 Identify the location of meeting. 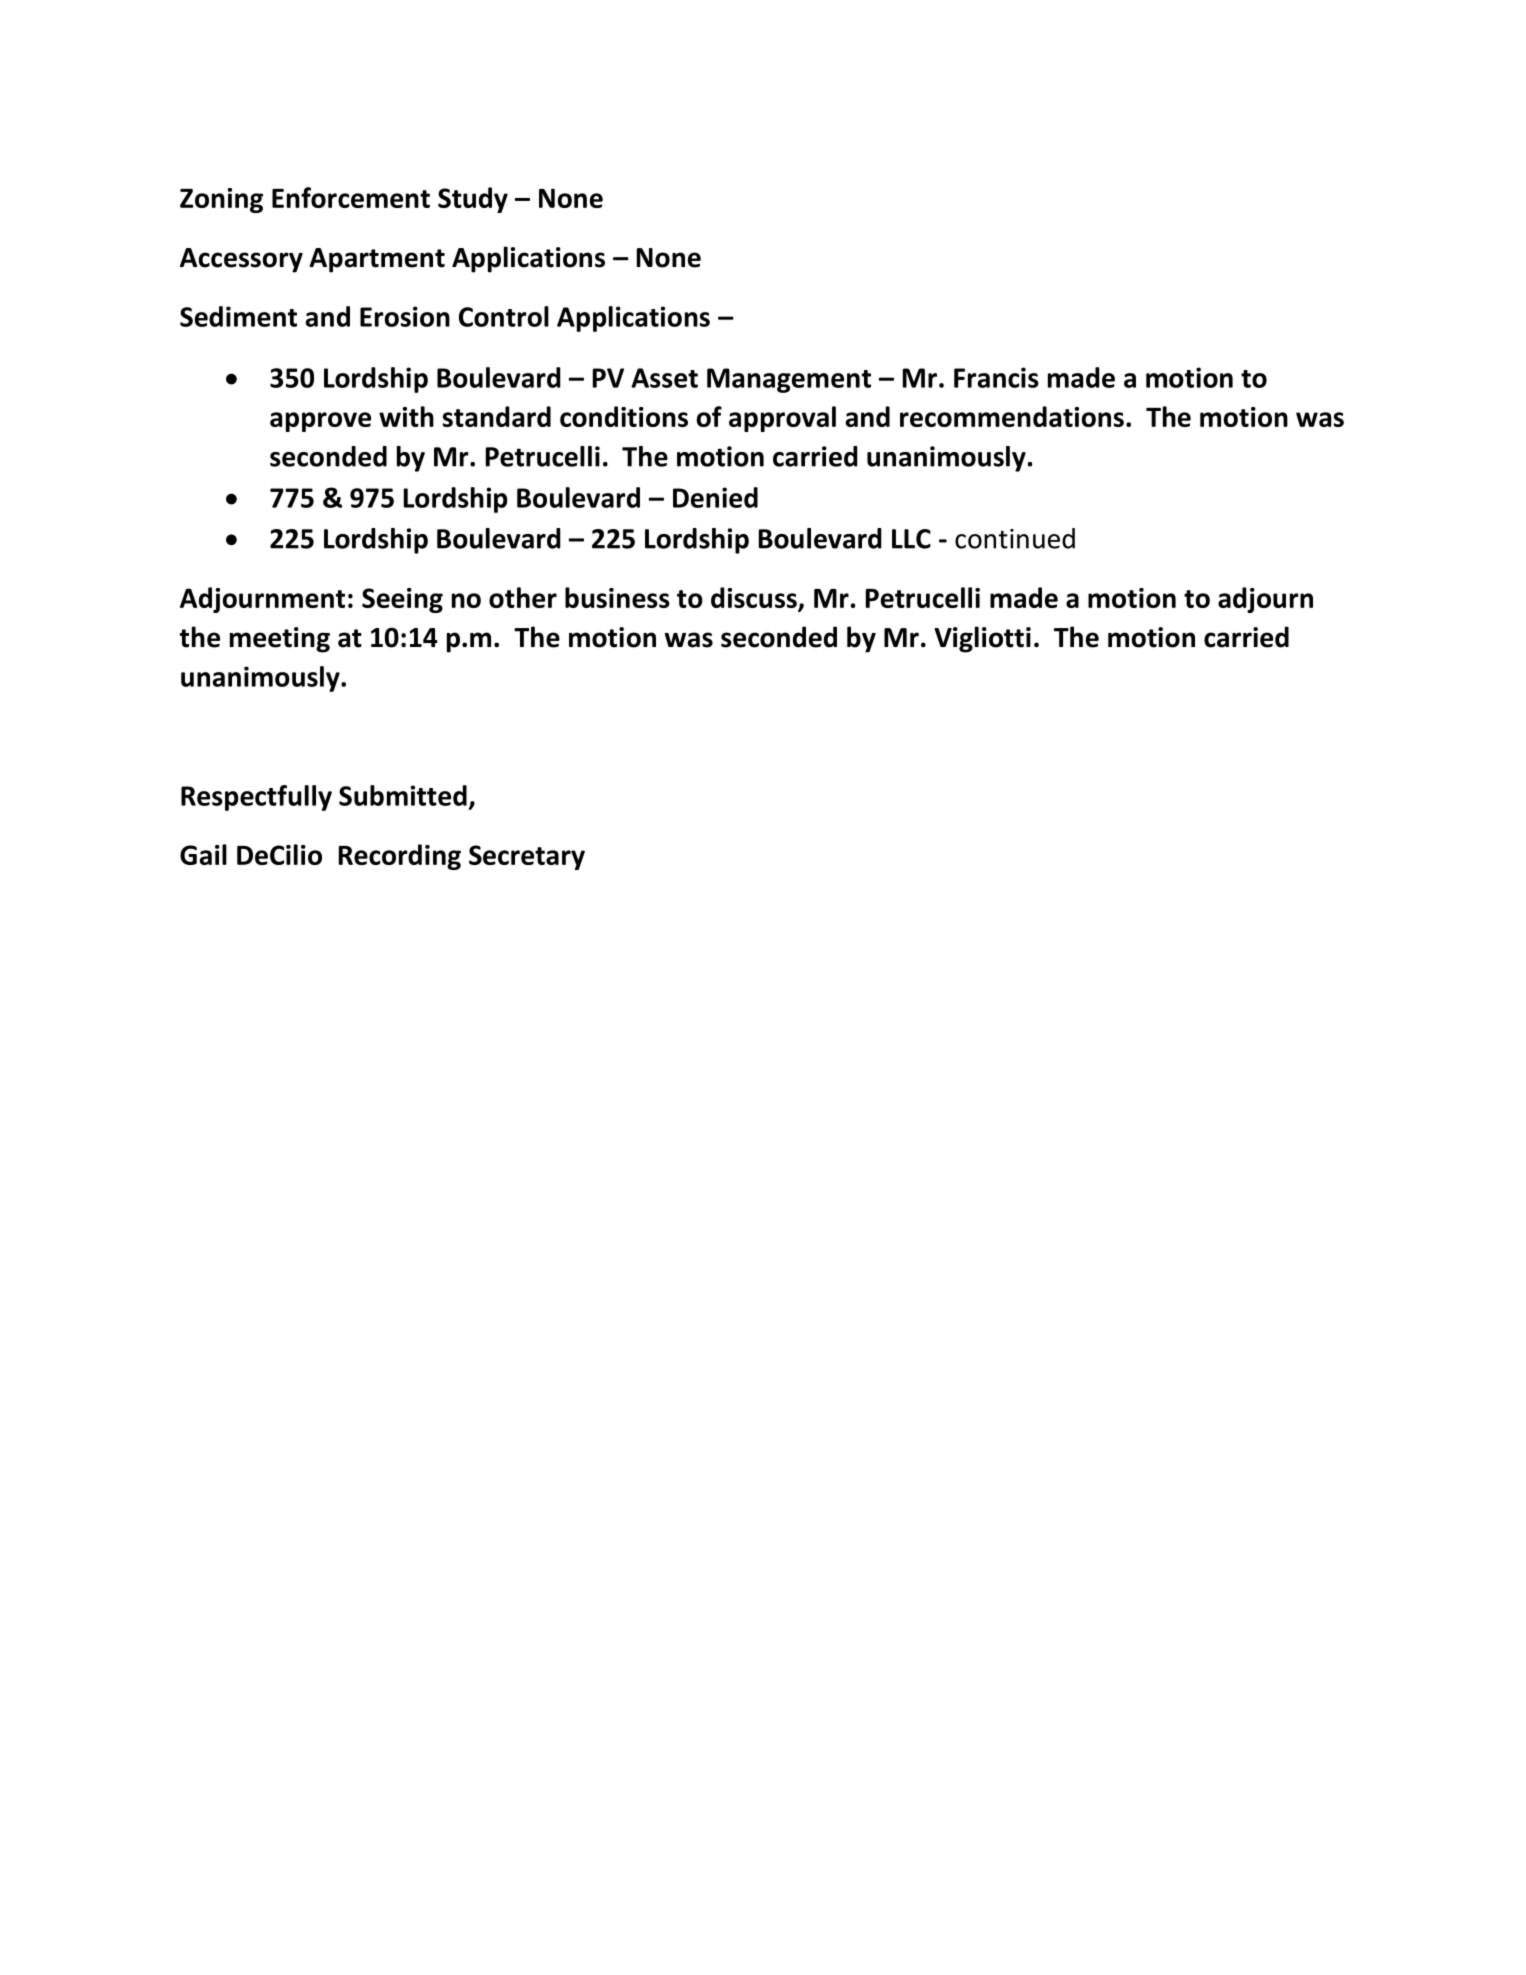
(280, 640).
